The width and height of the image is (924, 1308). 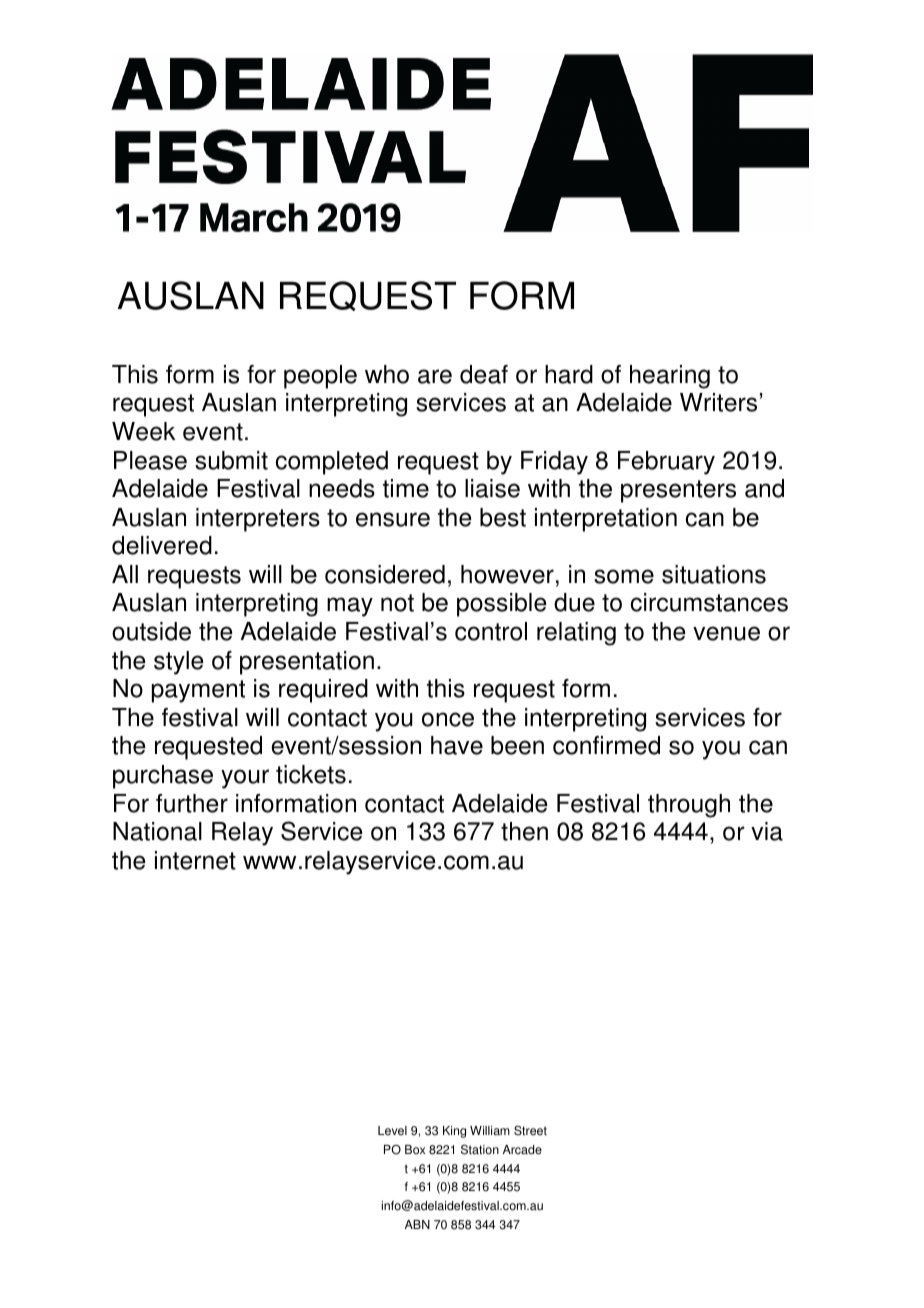 I want to click on circumstances, so click(x=709, y=602).
